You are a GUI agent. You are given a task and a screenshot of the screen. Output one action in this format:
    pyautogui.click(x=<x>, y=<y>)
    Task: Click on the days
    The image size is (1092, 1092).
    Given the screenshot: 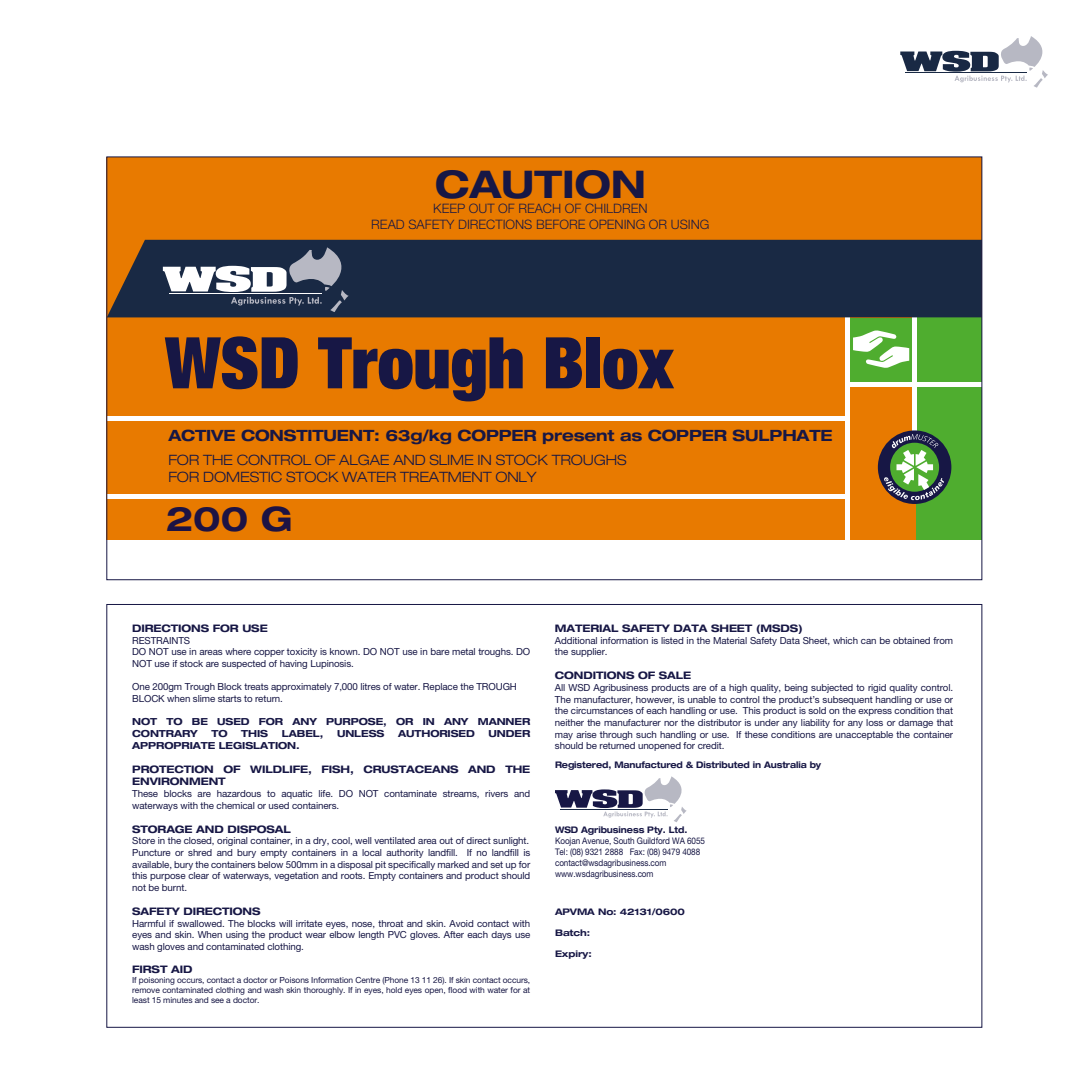 What is the action you would take?
    pyautogui.click(x=501, y=935)
